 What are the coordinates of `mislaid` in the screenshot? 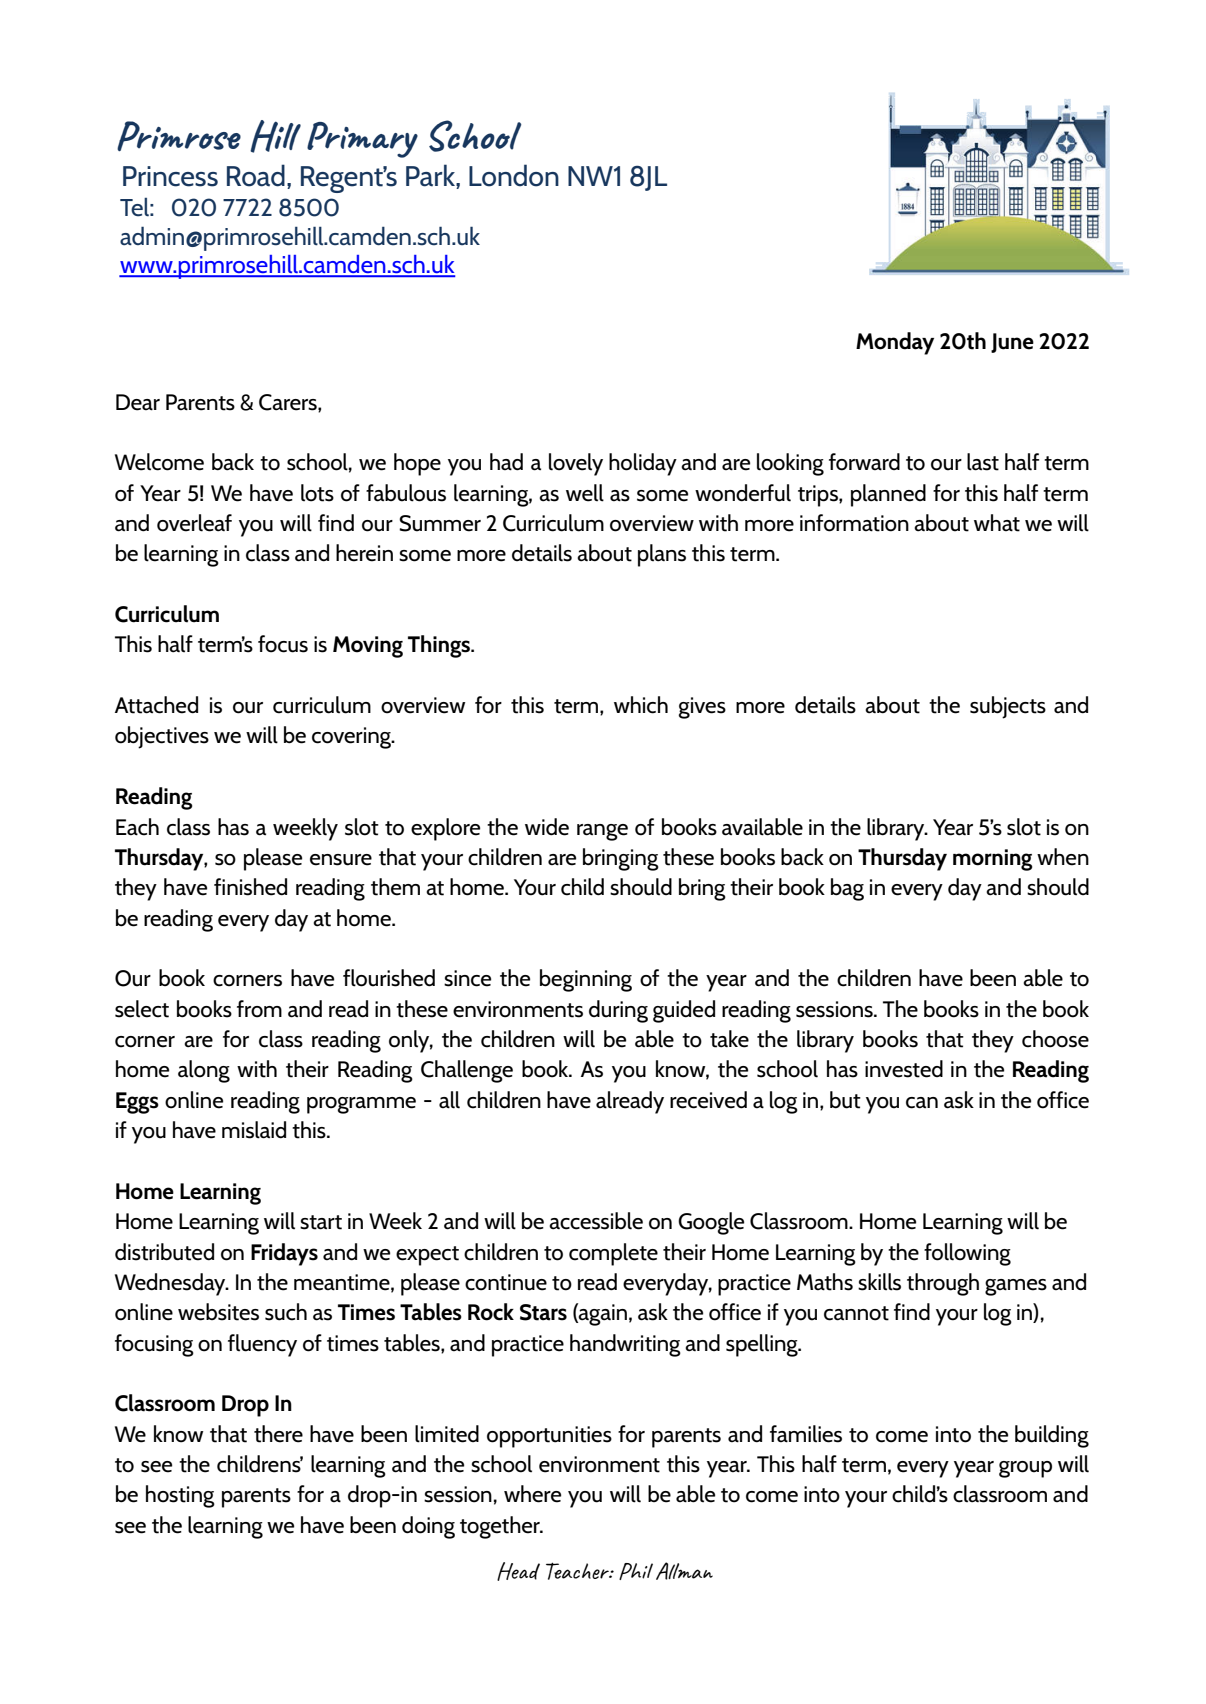 It's located at (254, 1130).
